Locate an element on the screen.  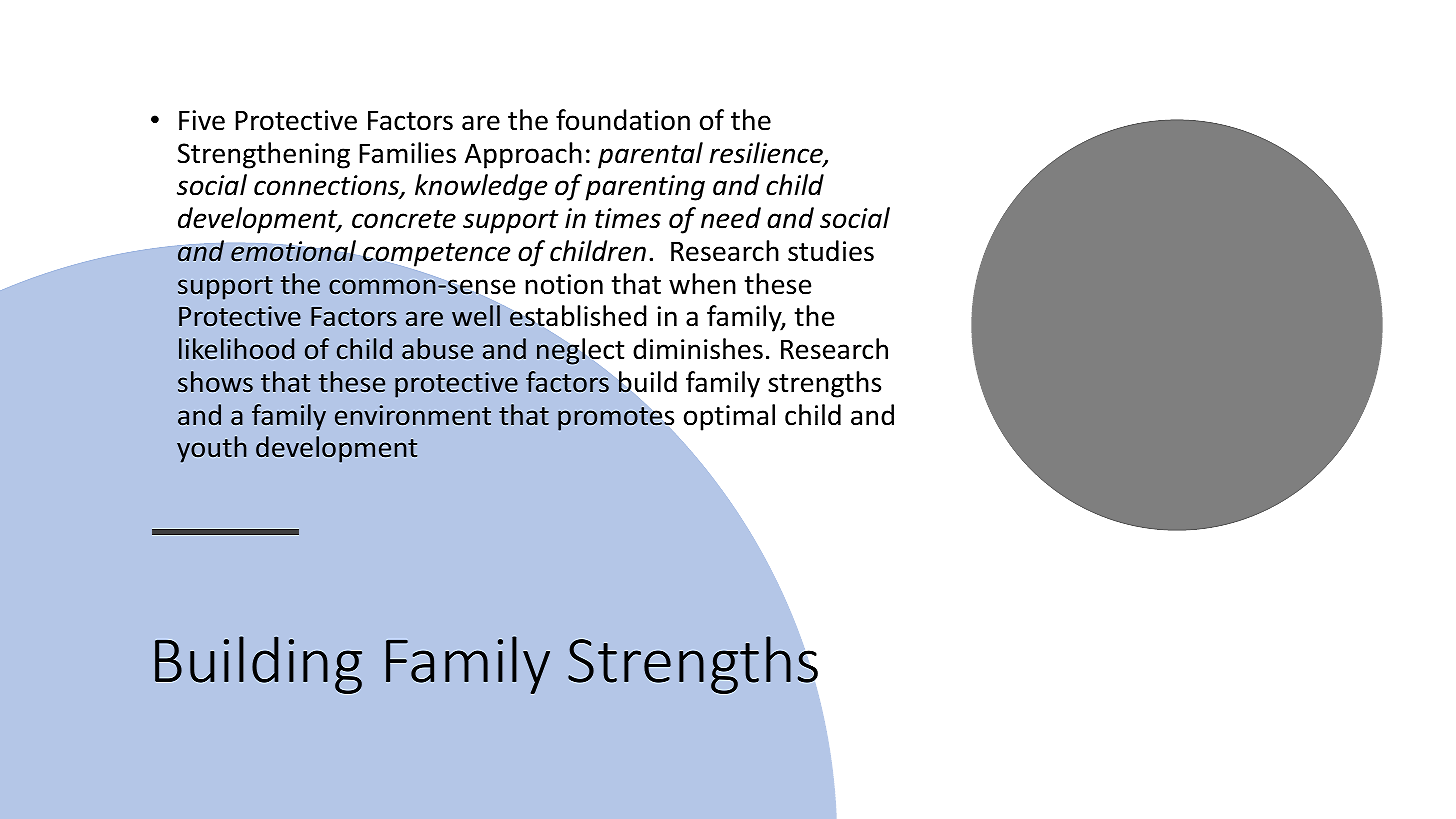
resilience is located at coordinates (767, 154).
